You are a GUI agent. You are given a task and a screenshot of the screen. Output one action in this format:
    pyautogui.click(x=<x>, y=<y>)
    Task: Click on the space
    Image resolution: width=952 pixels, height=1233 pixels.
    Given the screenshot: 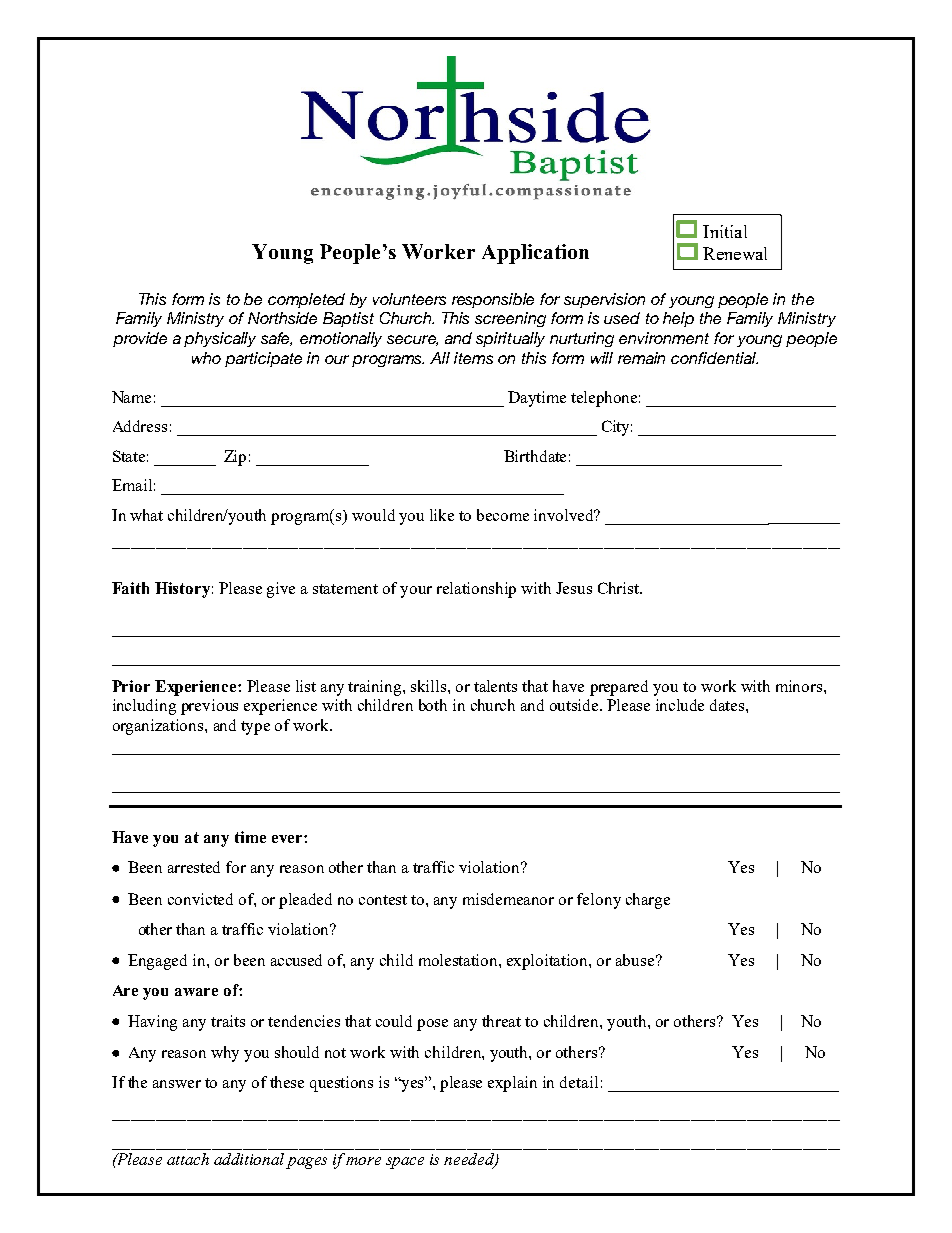 What is the action you would take?
    pyautogui.click(x=405, y=1163)
